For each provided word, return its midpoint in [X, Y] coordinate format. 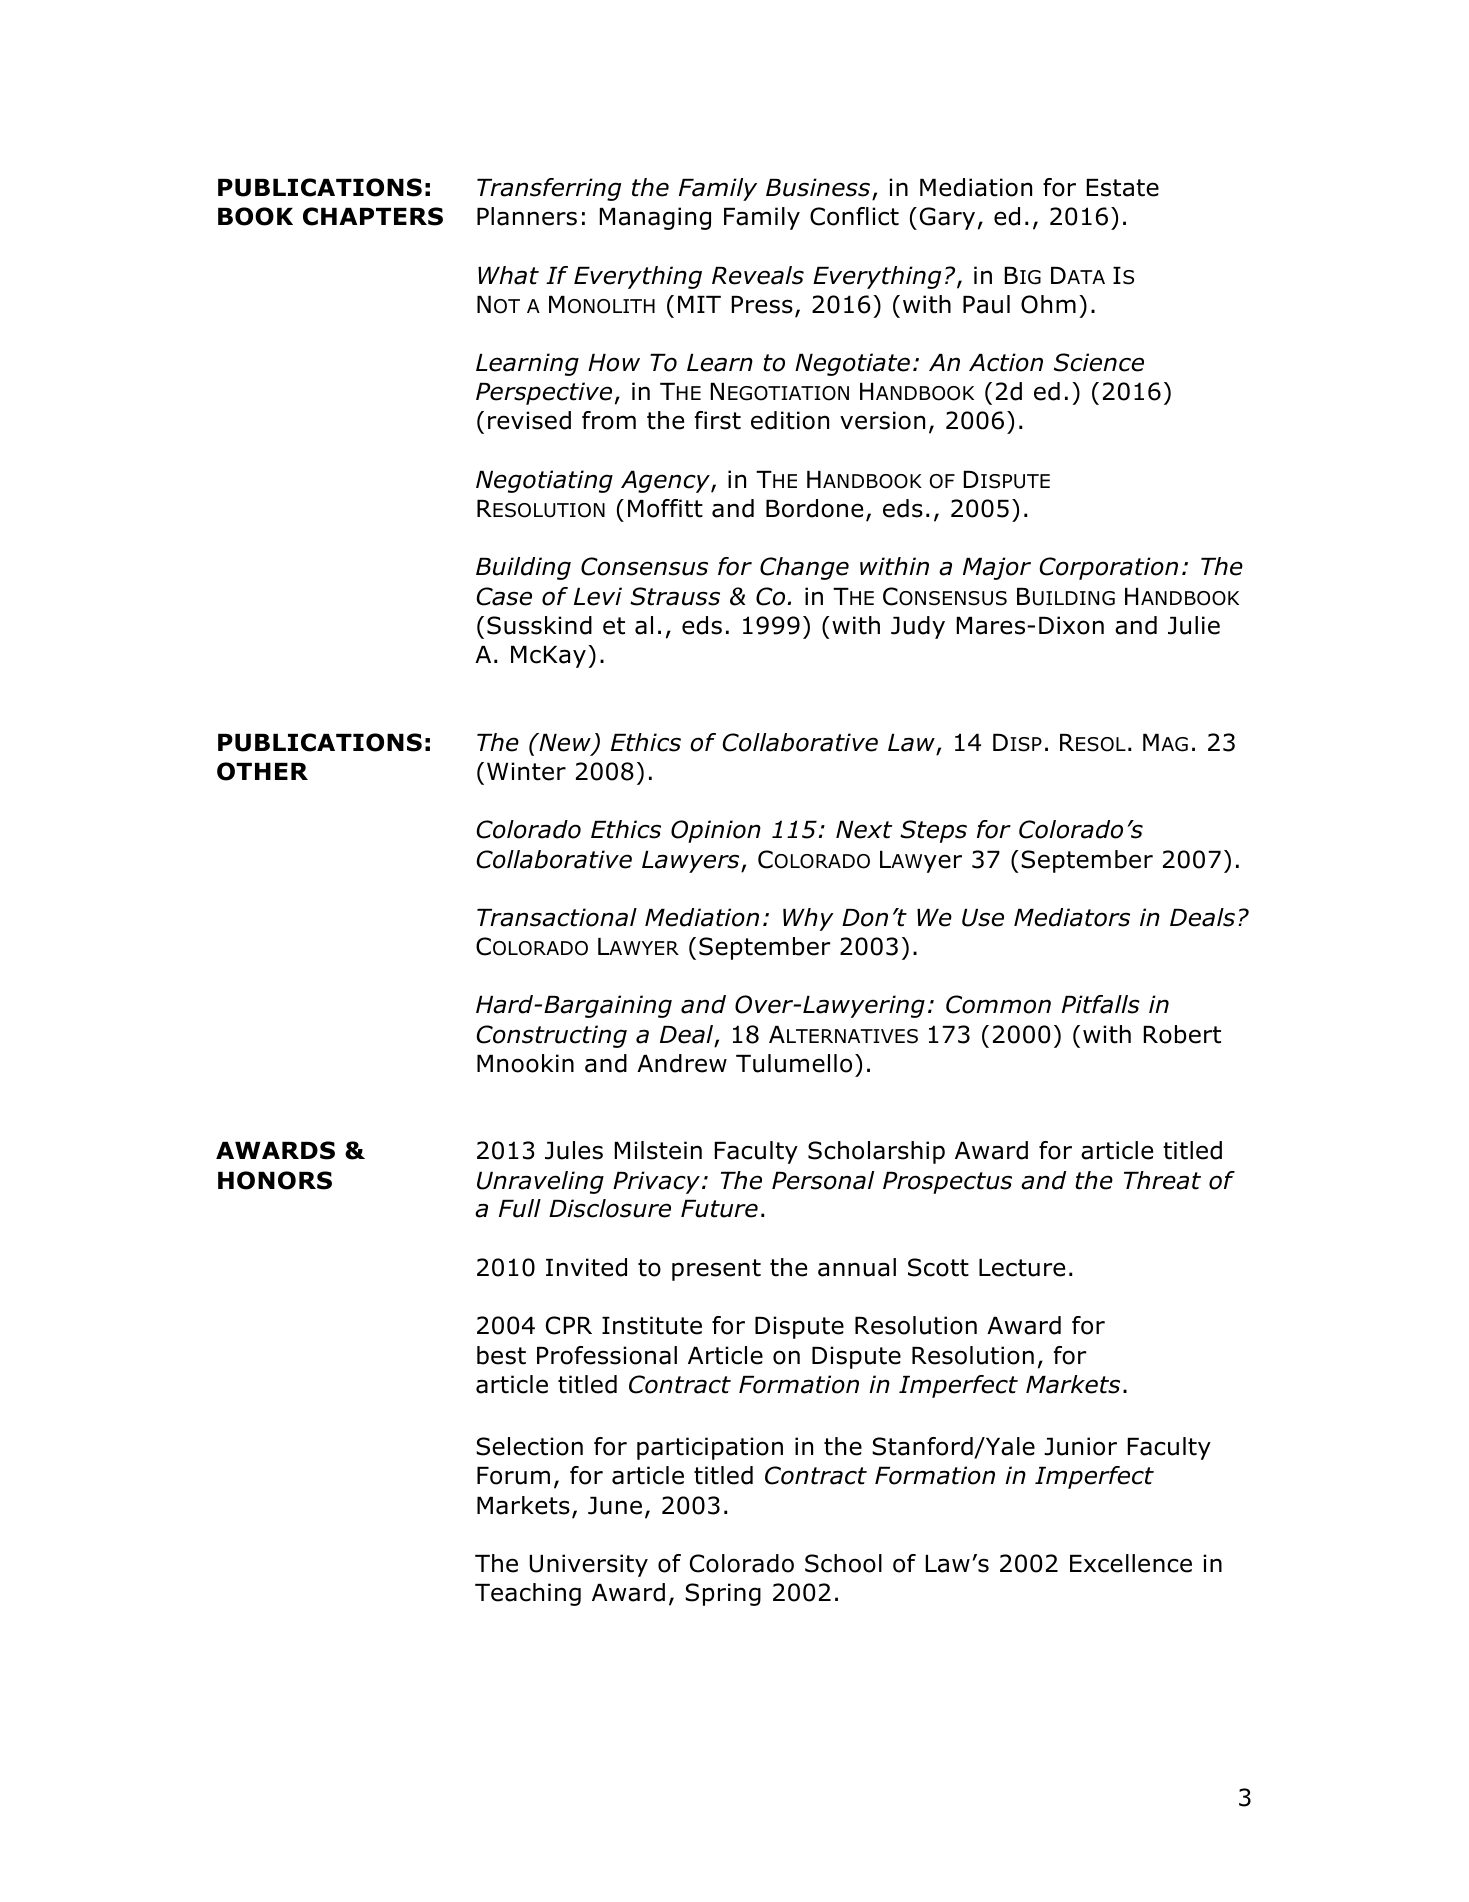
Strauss [675, 596]
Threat [1162, 1180]
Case [504, 596]
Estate [1123, 188]
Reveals [758, 275]
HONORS [275, 1180]
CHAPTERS [373, 216]
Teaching [528, 1594]
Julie [1194, 625]
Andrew [682, 1063]
